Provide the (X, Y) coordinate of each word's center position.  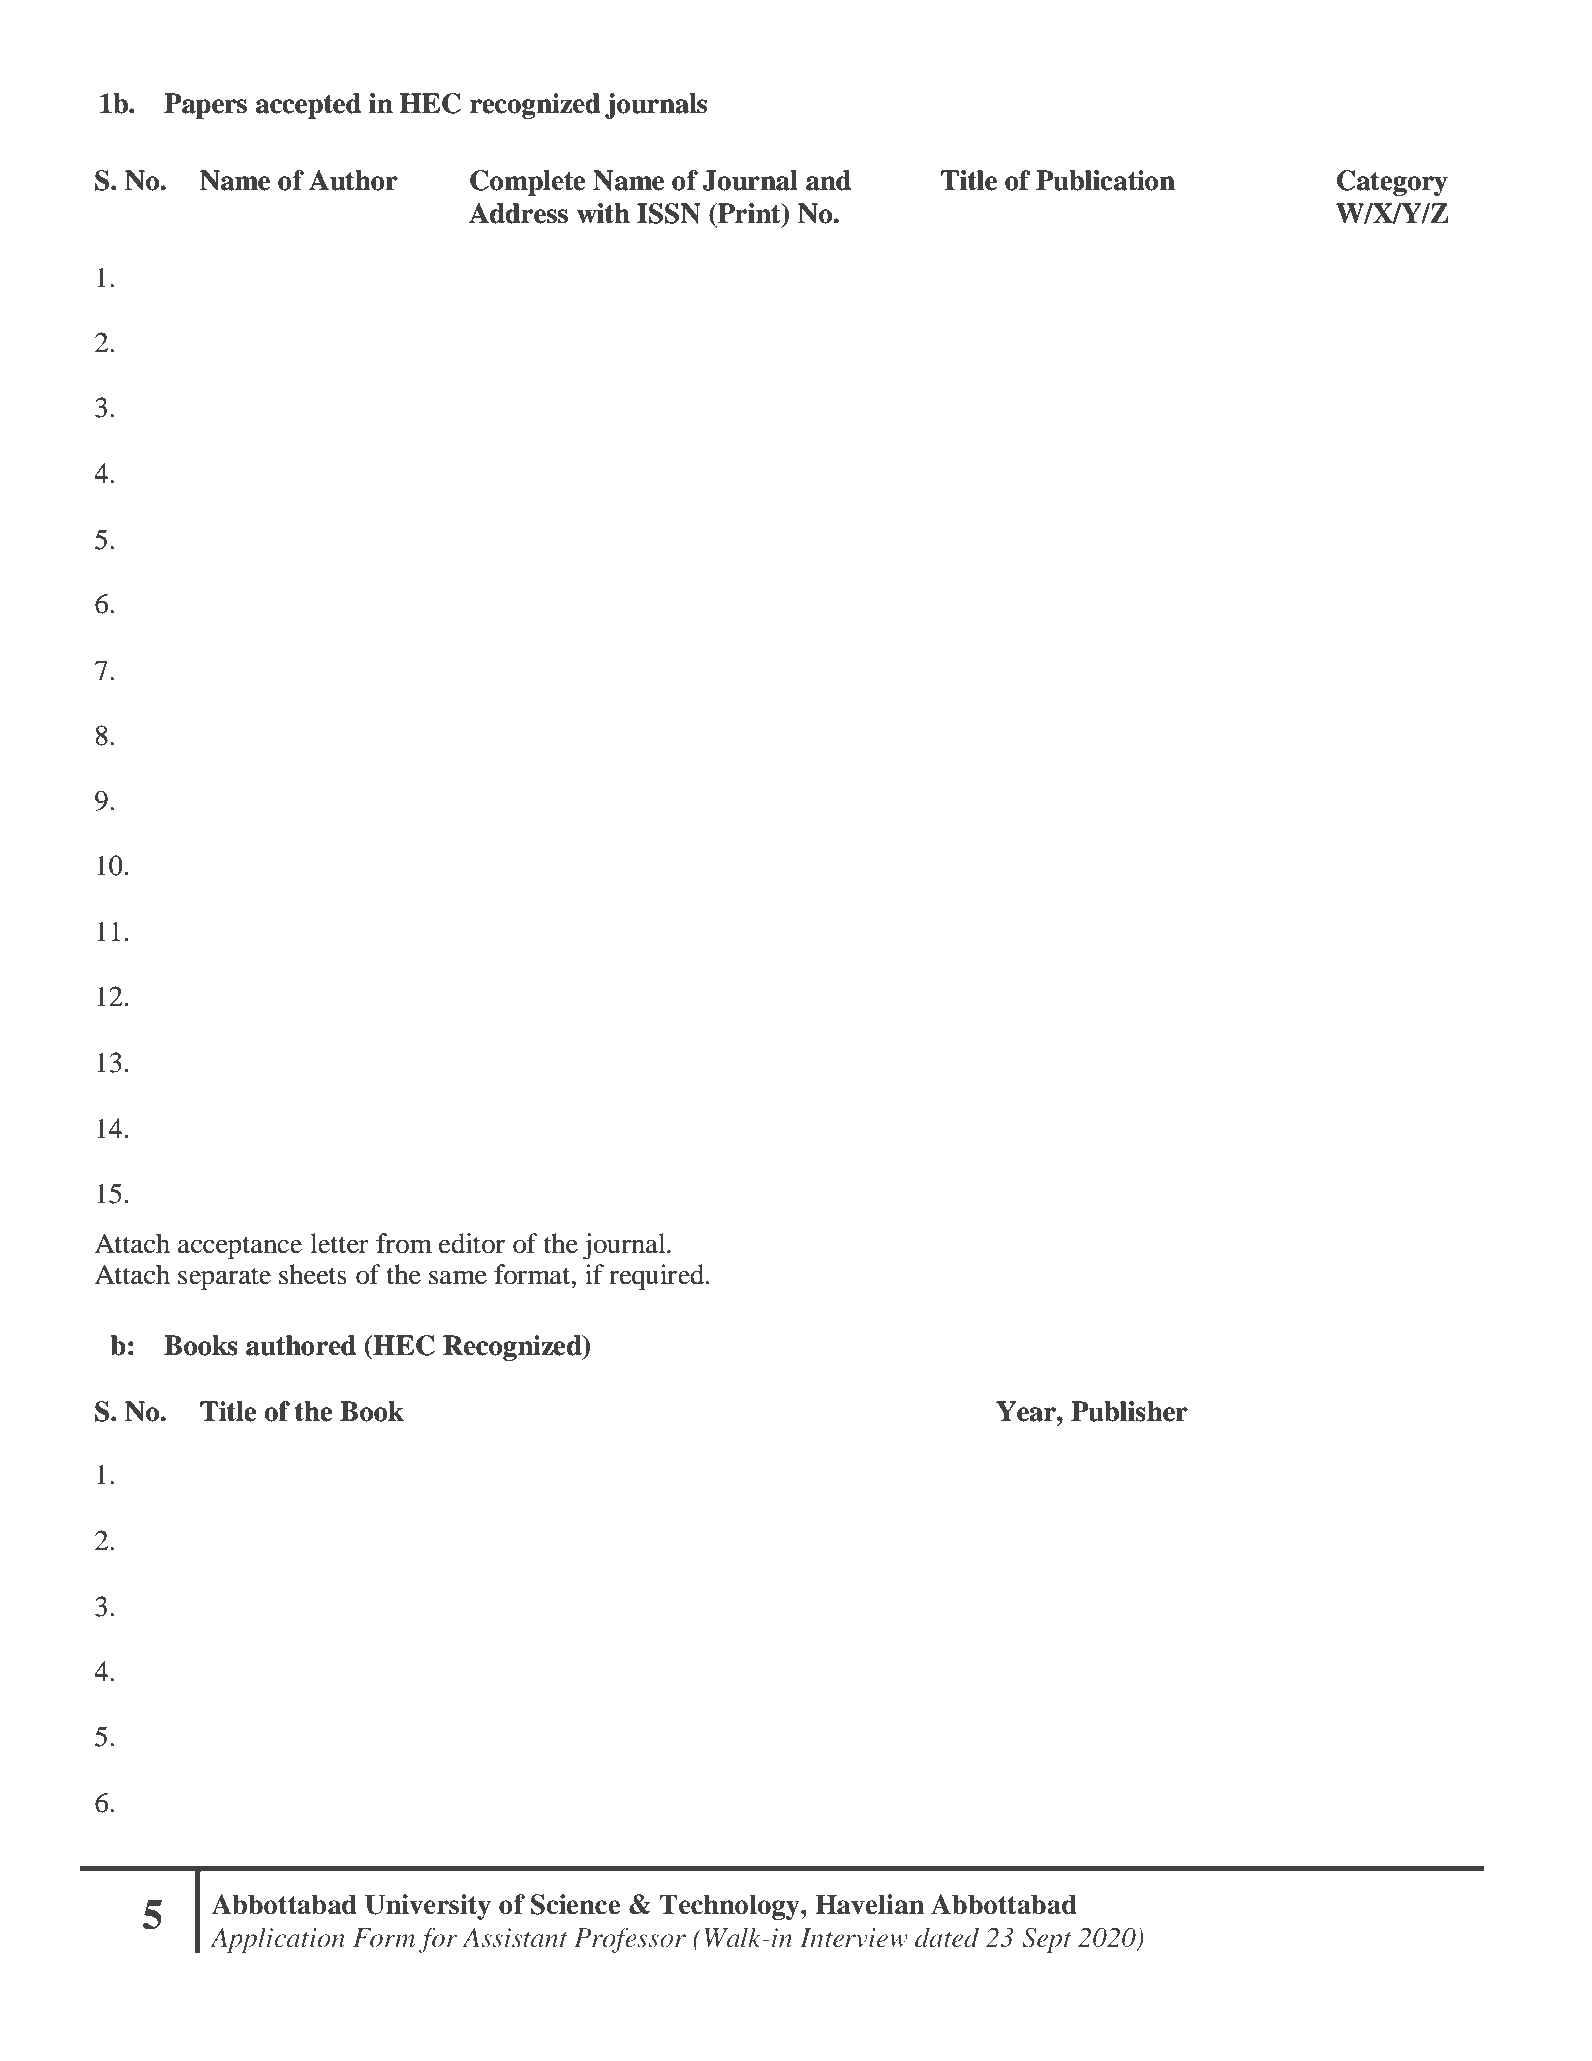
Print (749, 213)
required (658, 1277)
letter (339, 1243)
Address (518, 213)
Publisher (1129, 1411)
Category (1392, 183)
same (458, 1277)
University (428, 1907)
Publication (1105, 180)
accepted (308, 106)
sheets (313, 1274)
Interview (854, 1938)
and (828, 180)
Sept (1047, 1940)
